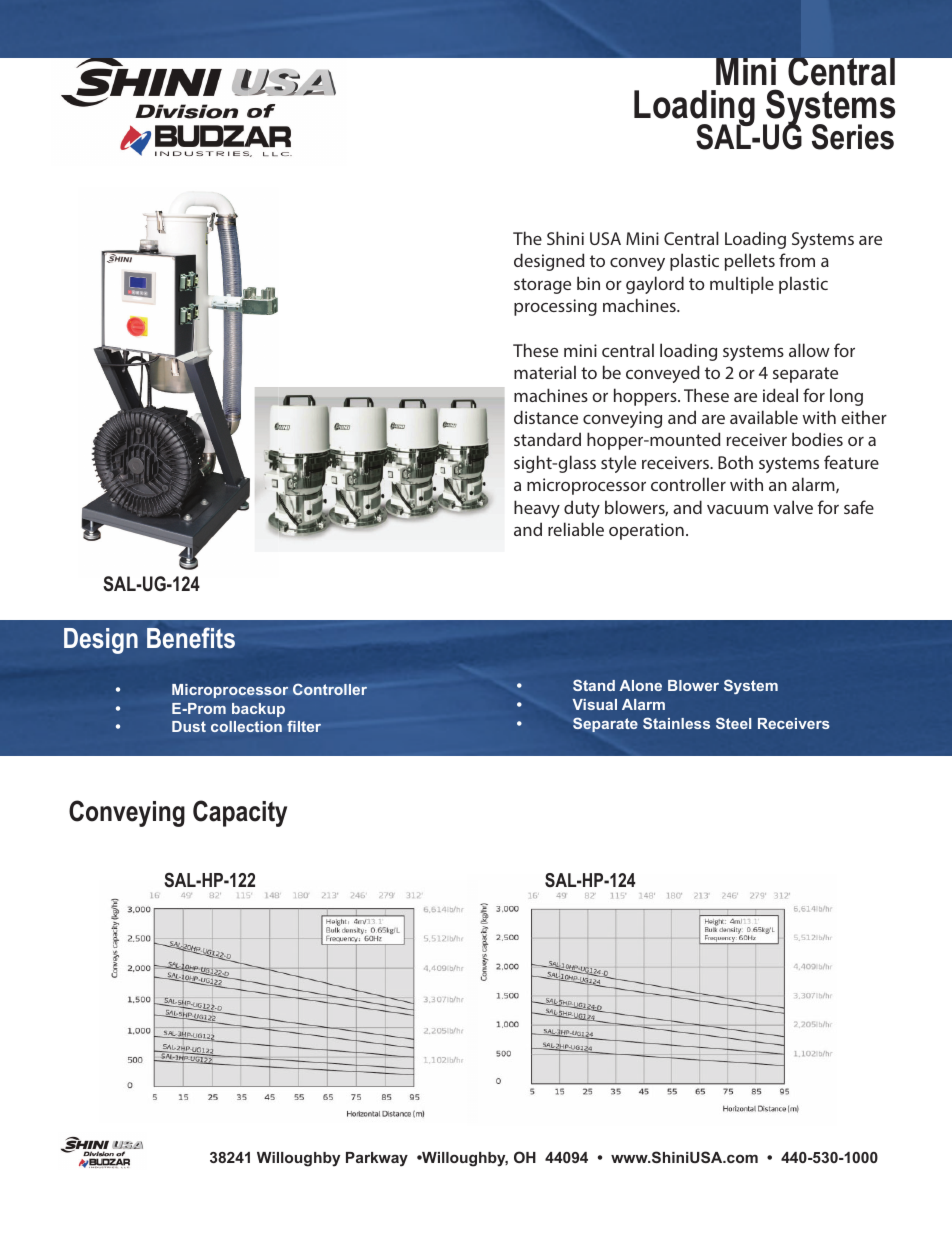  What do you see at coordinates (809, 350) in the screenshot?
I see `allow` at bounding box center [809, 350].
